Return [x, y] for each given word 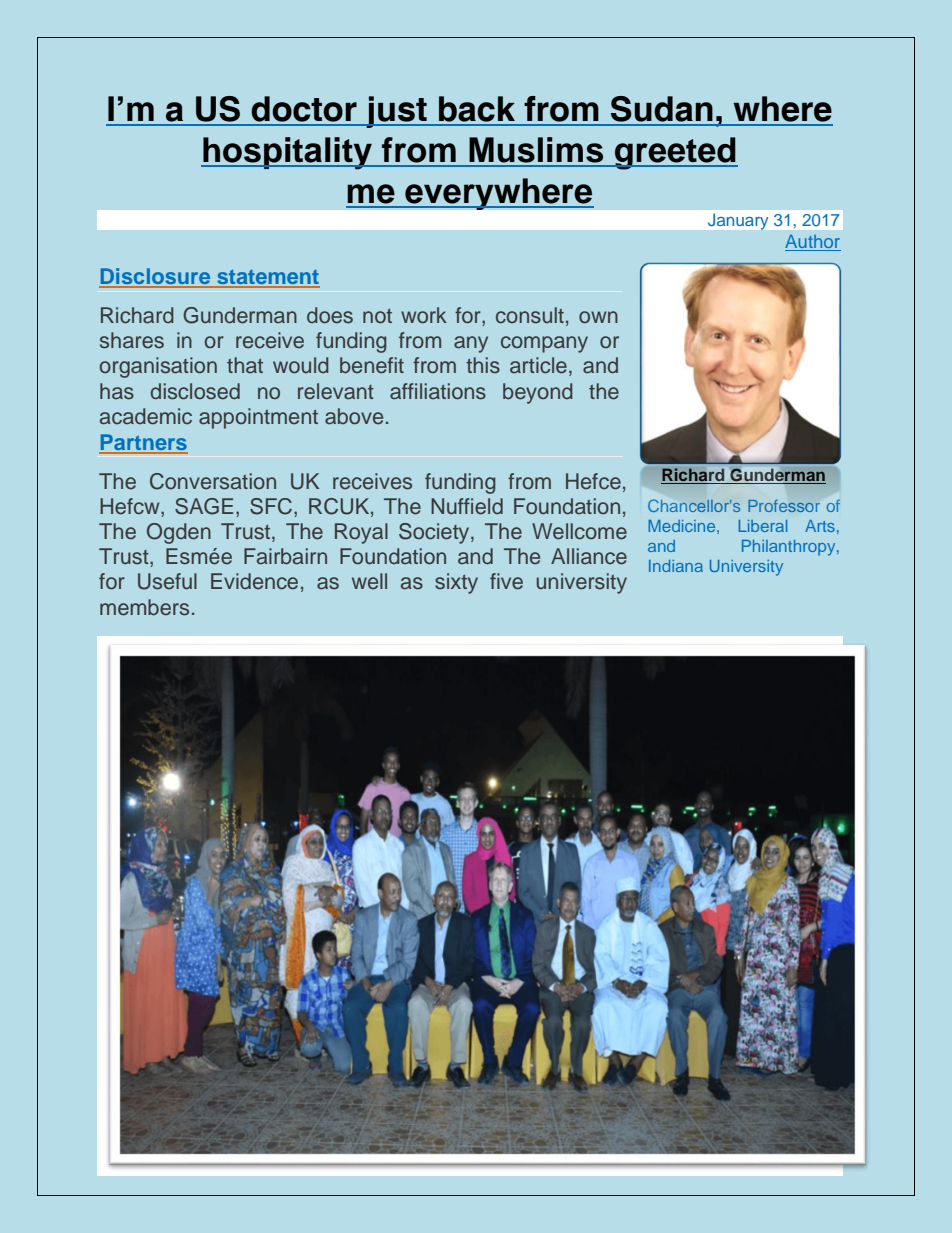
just [396, 112]
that [245, 365]
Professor [784, 506]
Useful [167, 581]
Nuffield [467, 506]
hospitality [287, 153]
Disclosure [156, 277]
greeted [675, 153]
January [738, 222]
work [424, 315]
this [483, 365]
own [598, 317]
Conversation [213, 481]
